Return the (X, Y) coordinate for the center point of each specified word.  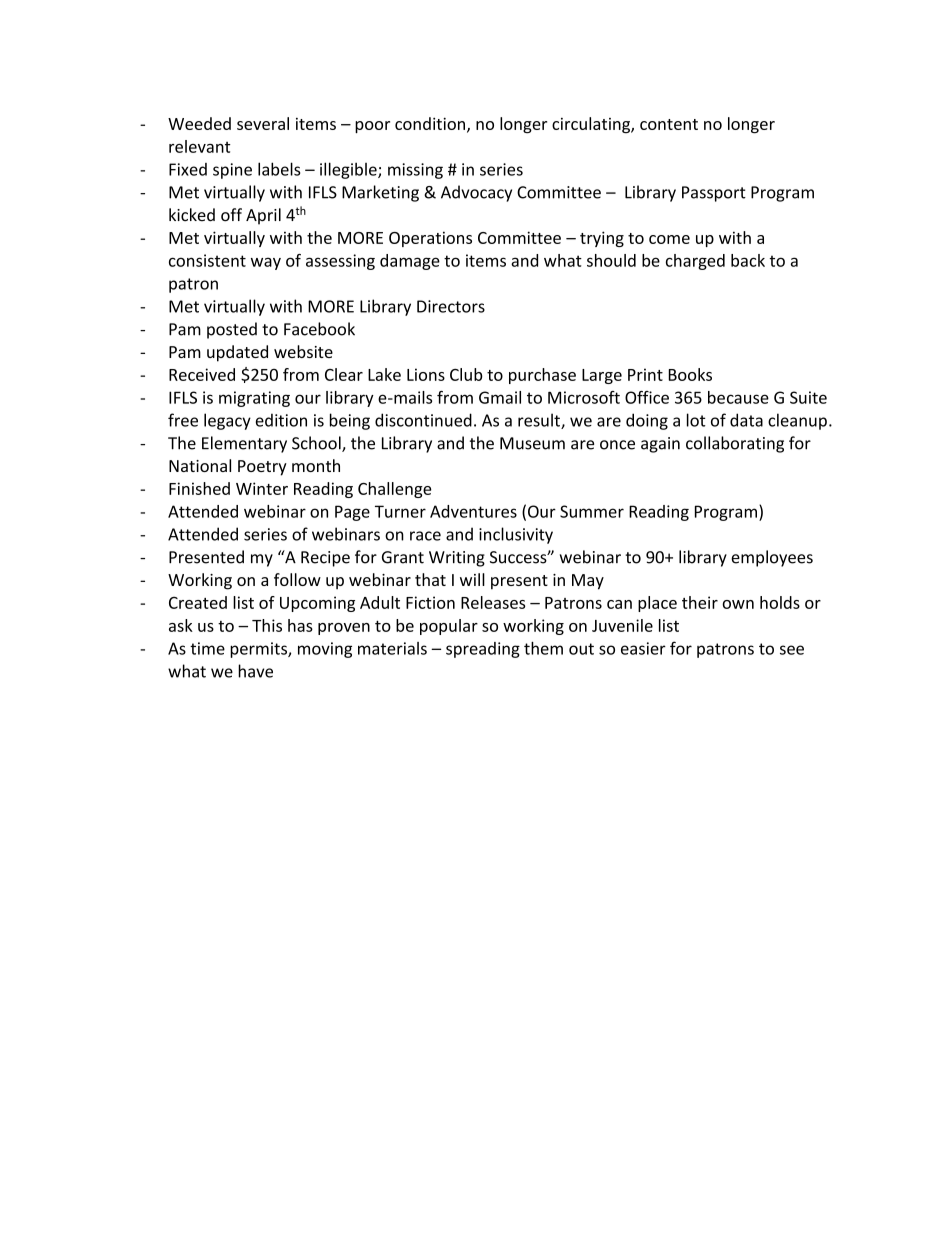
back (748, 260)
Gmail (500, 397)
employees (772, 558)
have (255, 671)
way (266, 263)
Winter (262, 488)
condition (430, 123)
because (738, 397)
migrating (254, 399)
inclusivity (516, 535)
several (263, 123)
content (669, 124)
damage (410, 262)
